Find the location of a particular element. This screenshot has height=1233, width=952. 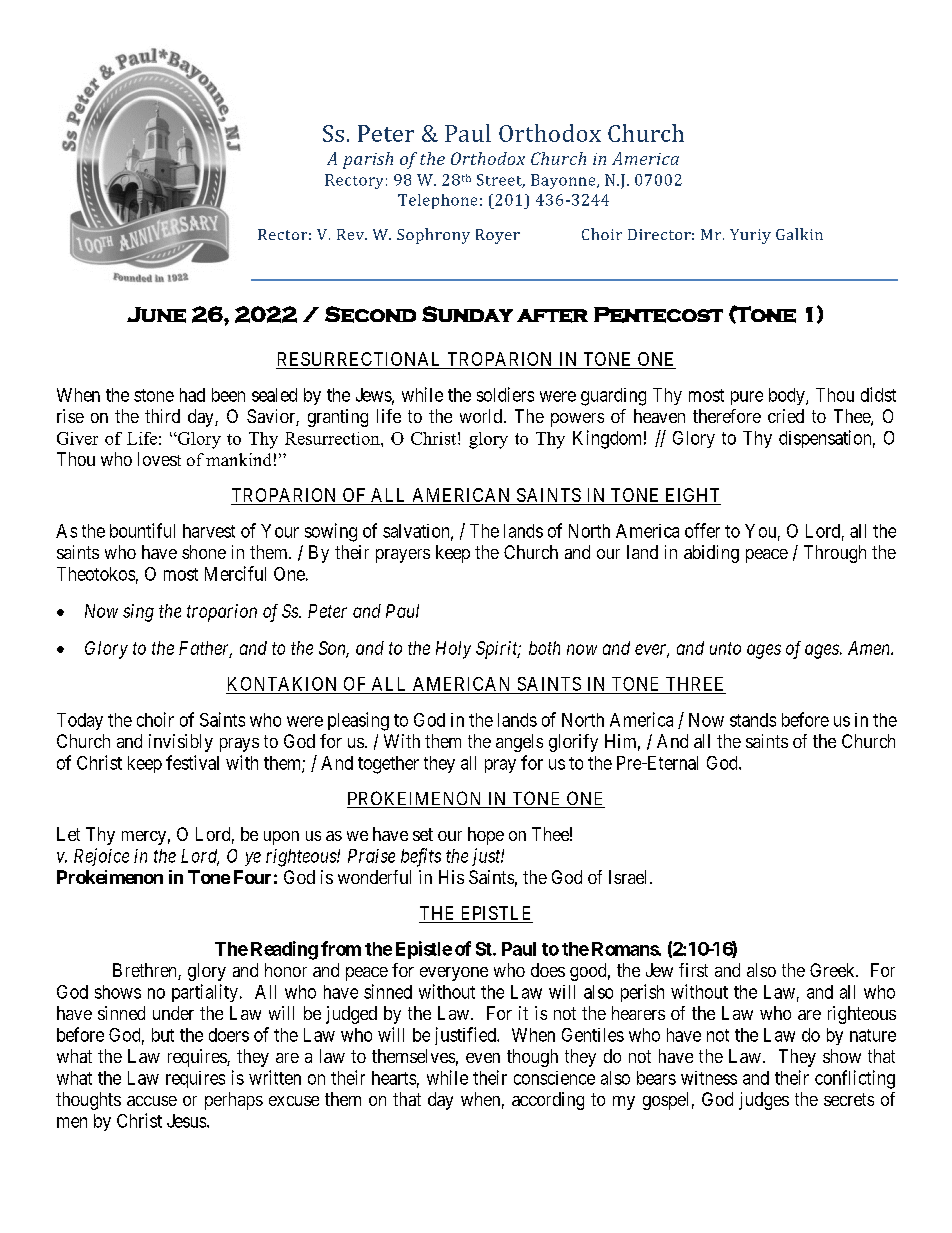

Holy is located at coordinates (453, 650).
